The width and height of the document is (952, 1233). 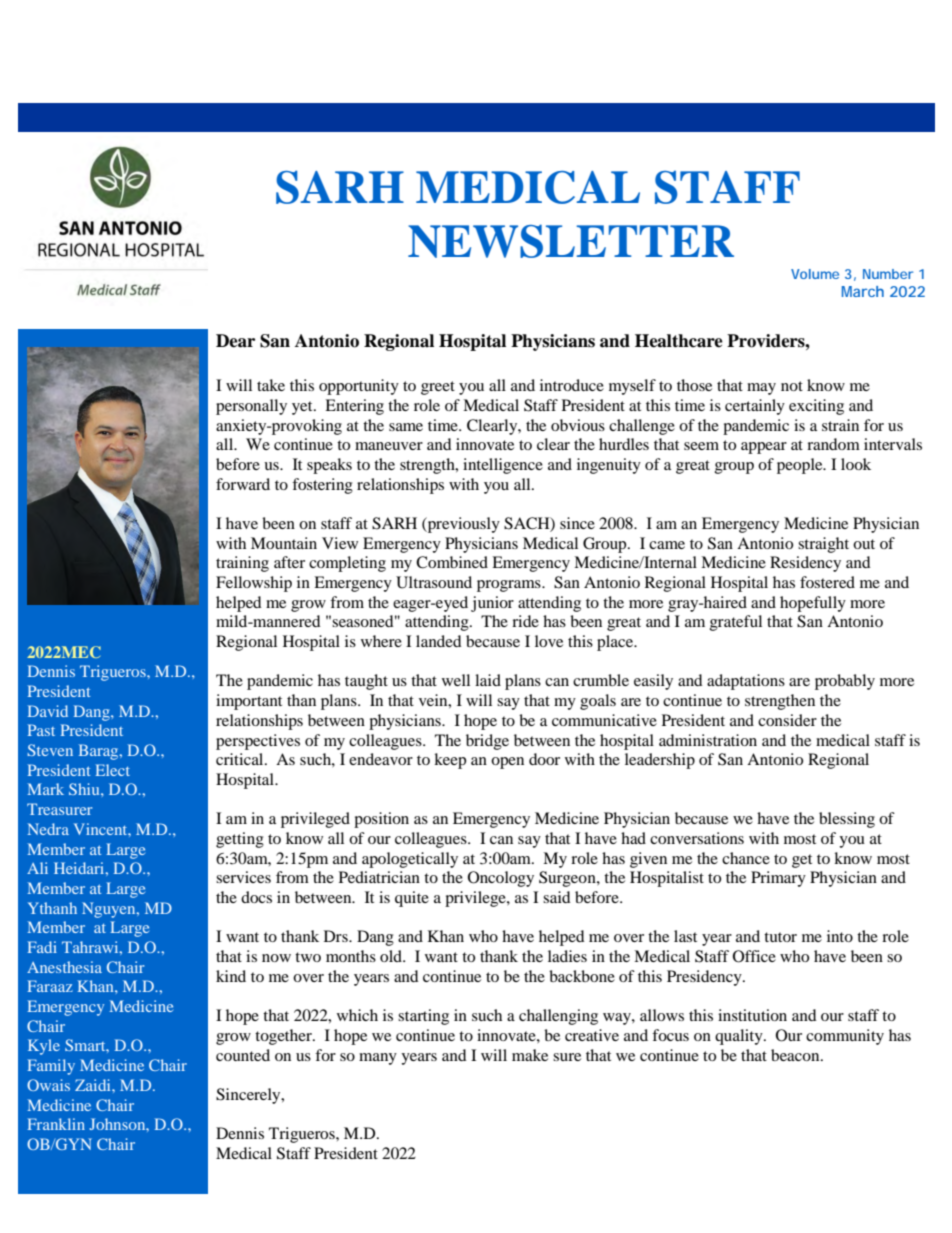 What do you see at coordinates (381, 820) in the document?
I see `position` at bounding box center [381, 820].
